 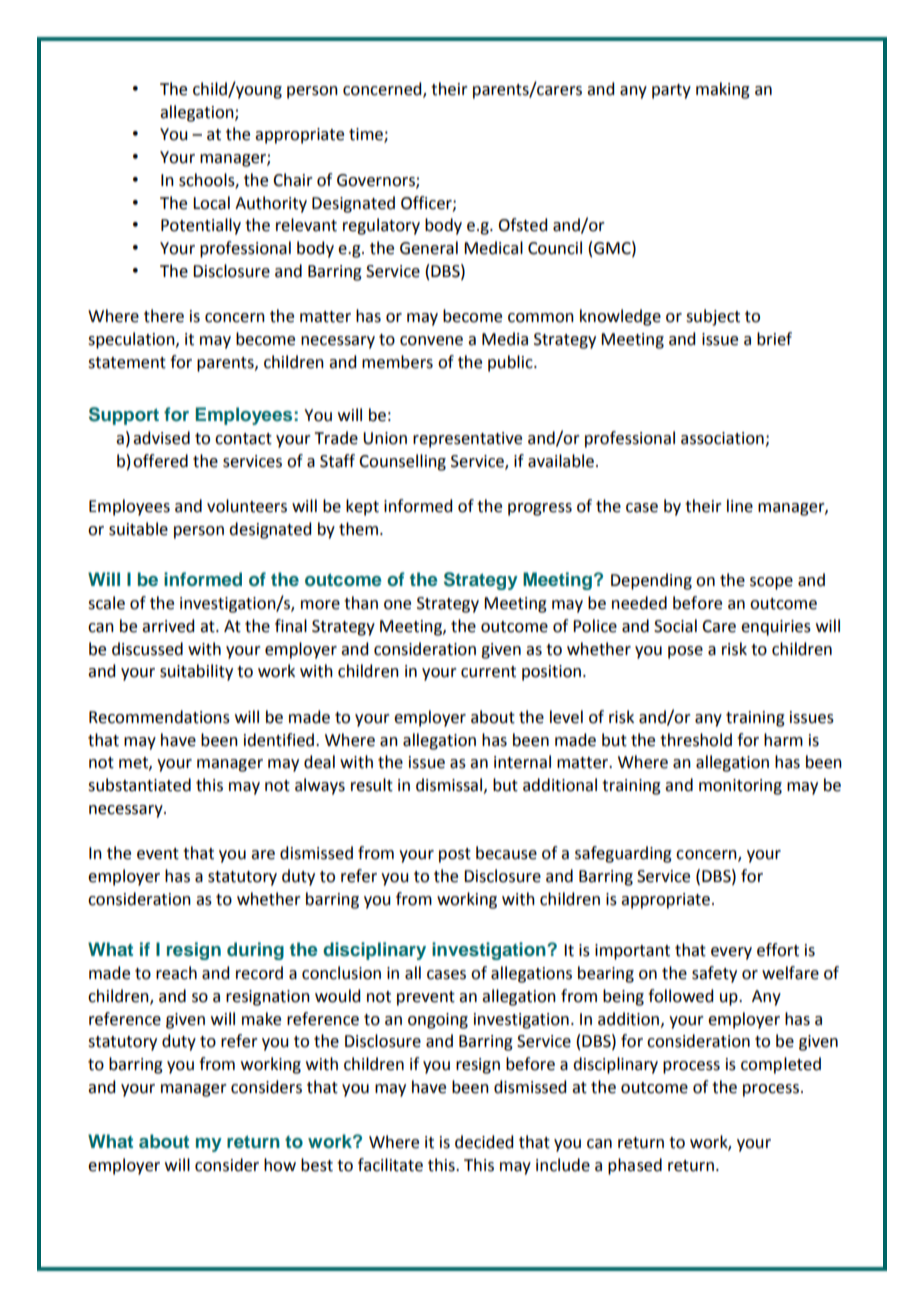 I want to click on time, so click(x=367, y=135).
